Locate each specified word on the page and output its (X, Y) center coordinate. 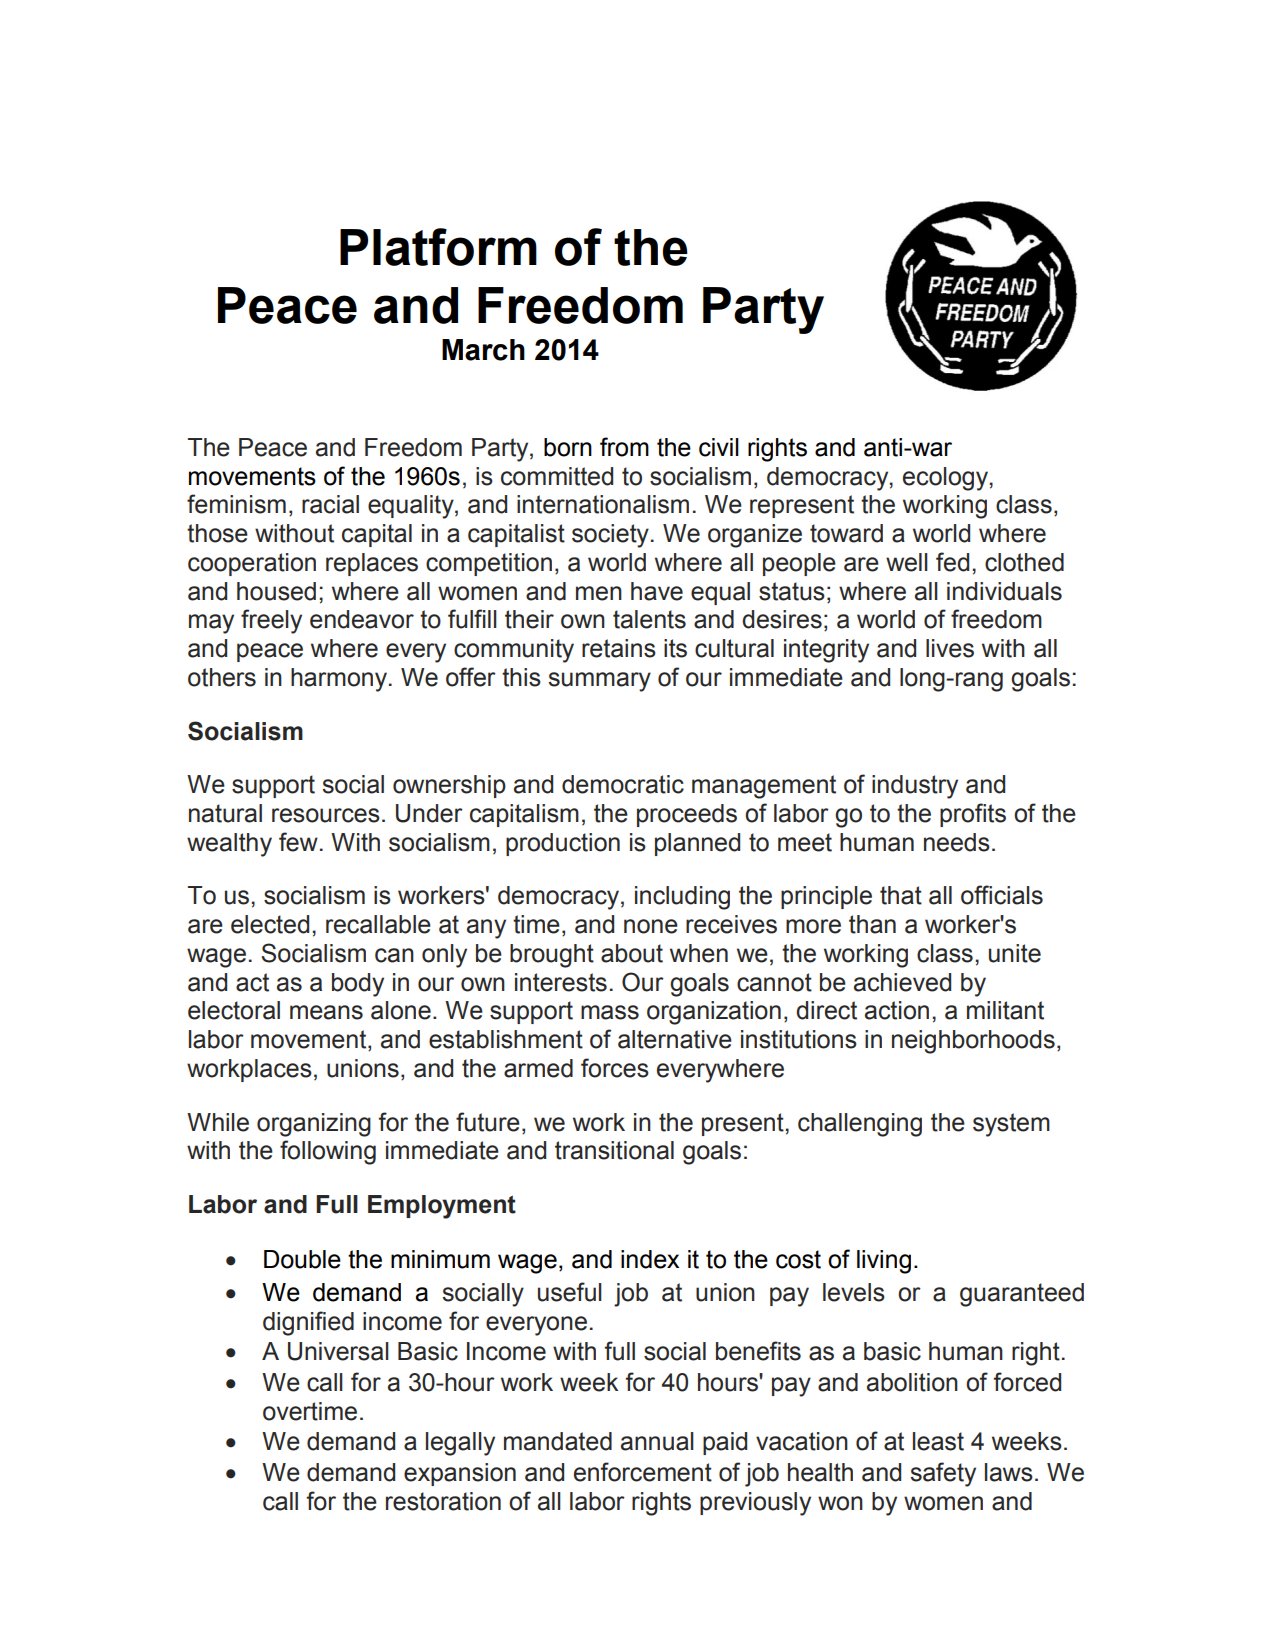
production (563, 844)
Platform (438, 247)
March (483, 350)
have (657, 591)
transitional (614, 1150)
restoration (443, 1501)
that (901, 895)
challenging (860, 1125)
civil (719, 447)
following (328, 1152)
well (907, 562)
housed (276, 591)
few (298, 842)
